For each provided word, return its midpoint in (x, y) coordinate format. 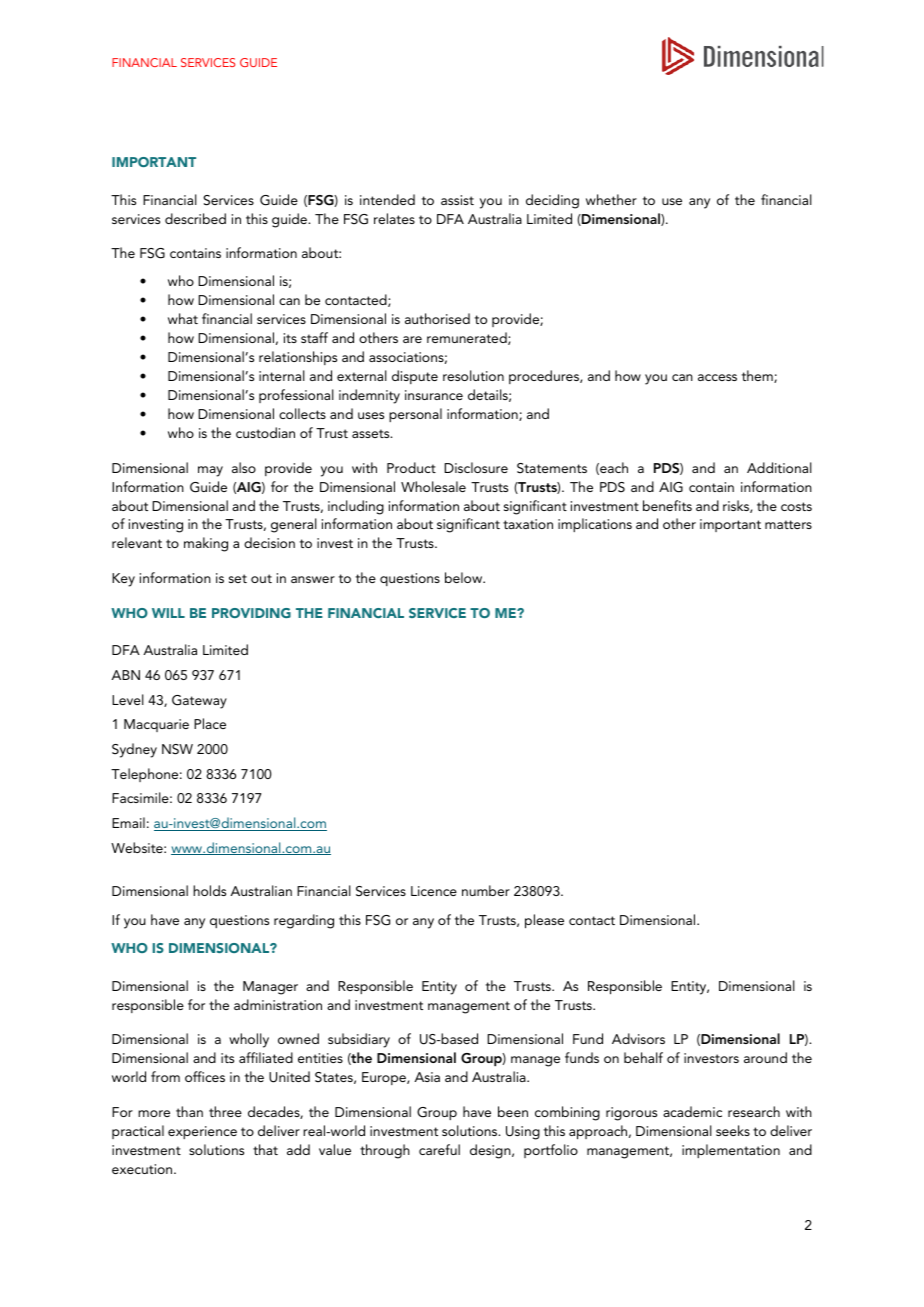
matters (788, 524)
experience (202, 1132)
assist (457, 200)
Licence (434, 891)
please (544, 921)
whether (611, 199)
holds (209, 890)
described (195, 218)
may (210, 471)
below (465, 577)
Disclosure (476, 467)
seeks (733, 1130)
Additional (779, 467)
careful (439, 1149)
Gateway (199, 702)
